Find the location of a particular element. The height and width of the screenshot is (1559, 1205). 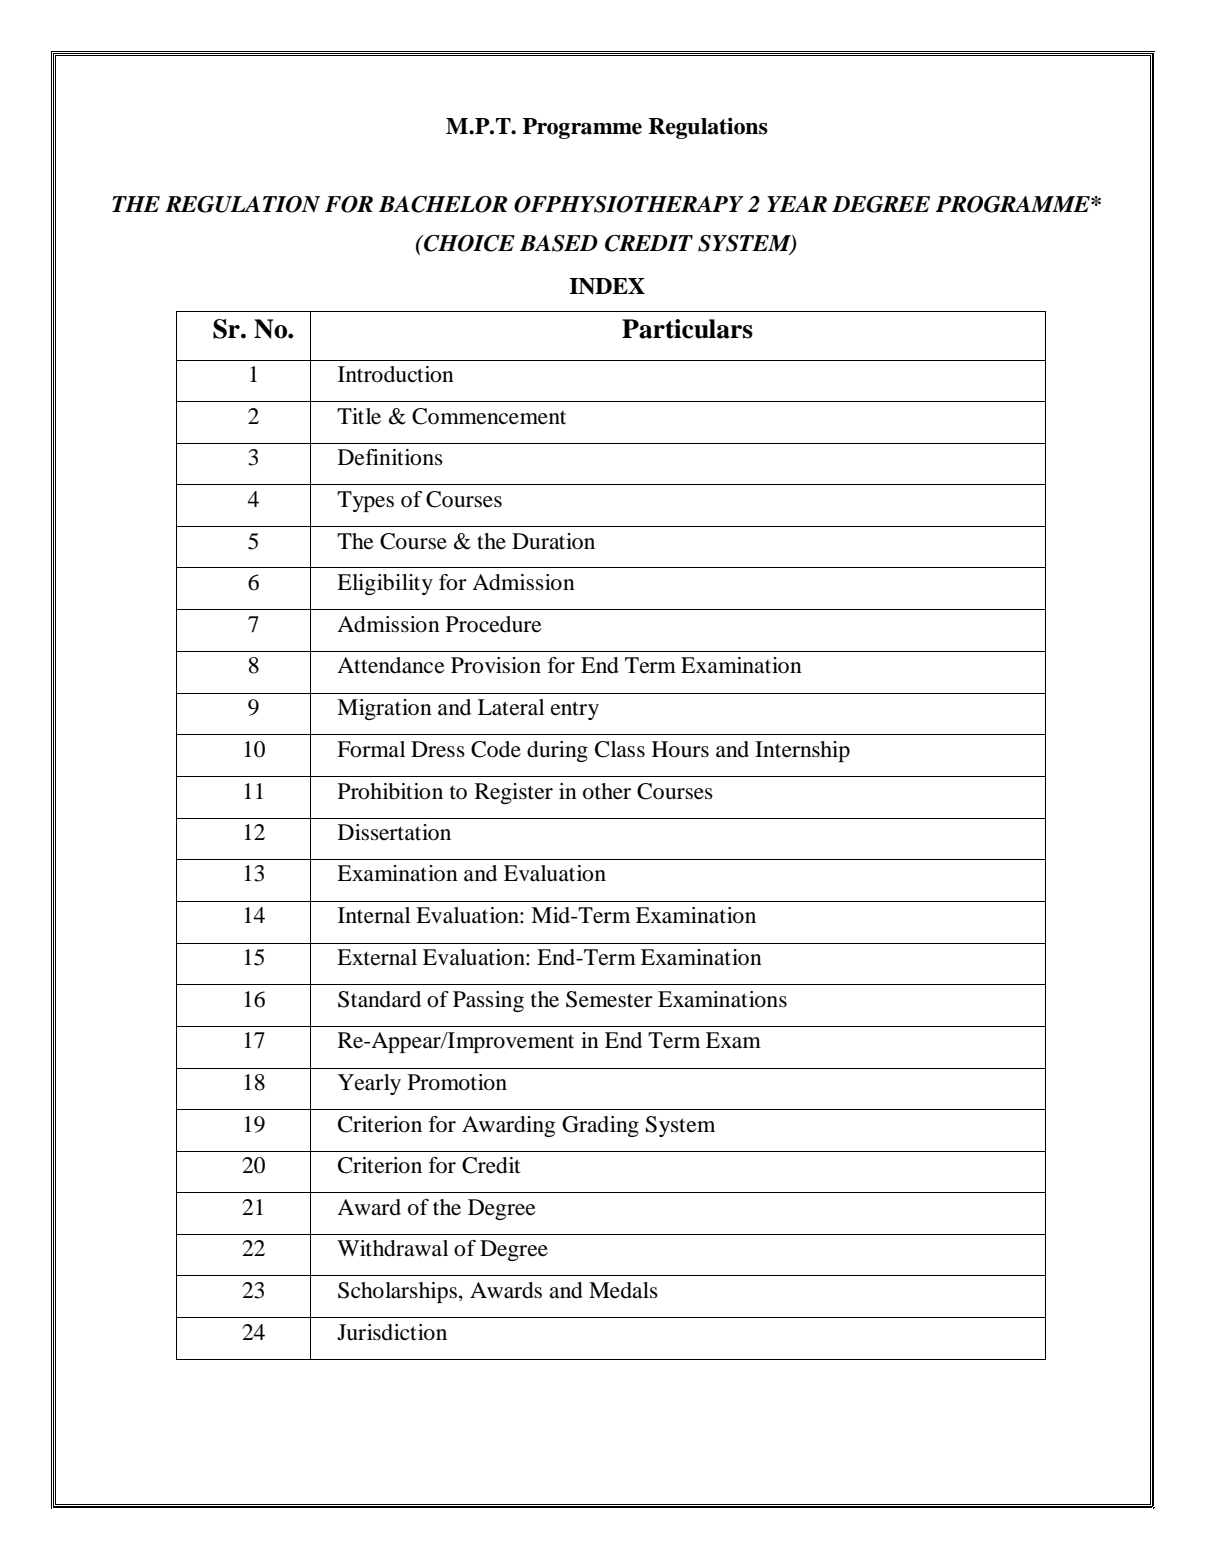

Scholarships is located at coordinates (399, 1292).
